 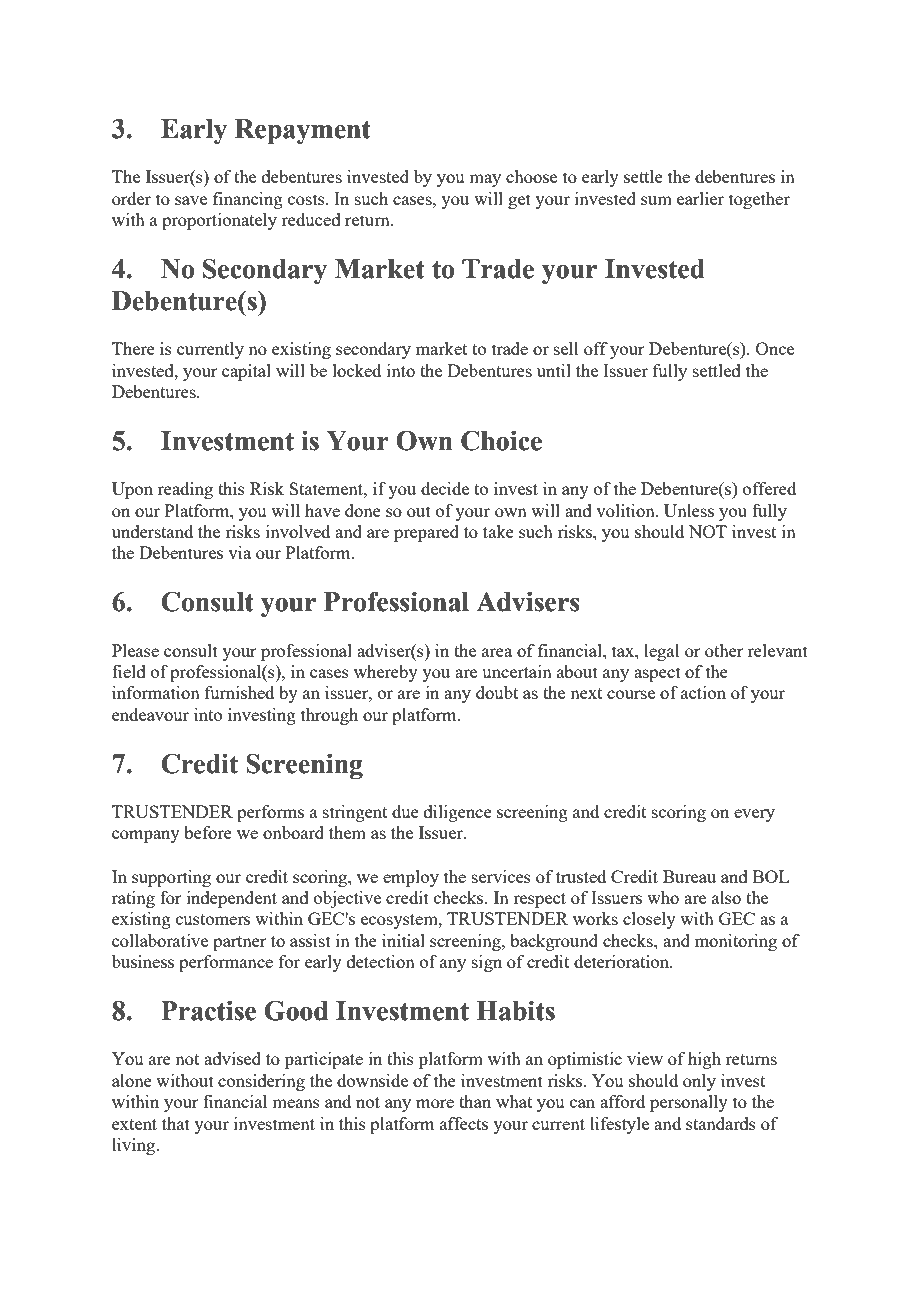 What do you see at coordinates (191, 200) in the screenshot?
I see `save` at bounding box center [191, 200].
